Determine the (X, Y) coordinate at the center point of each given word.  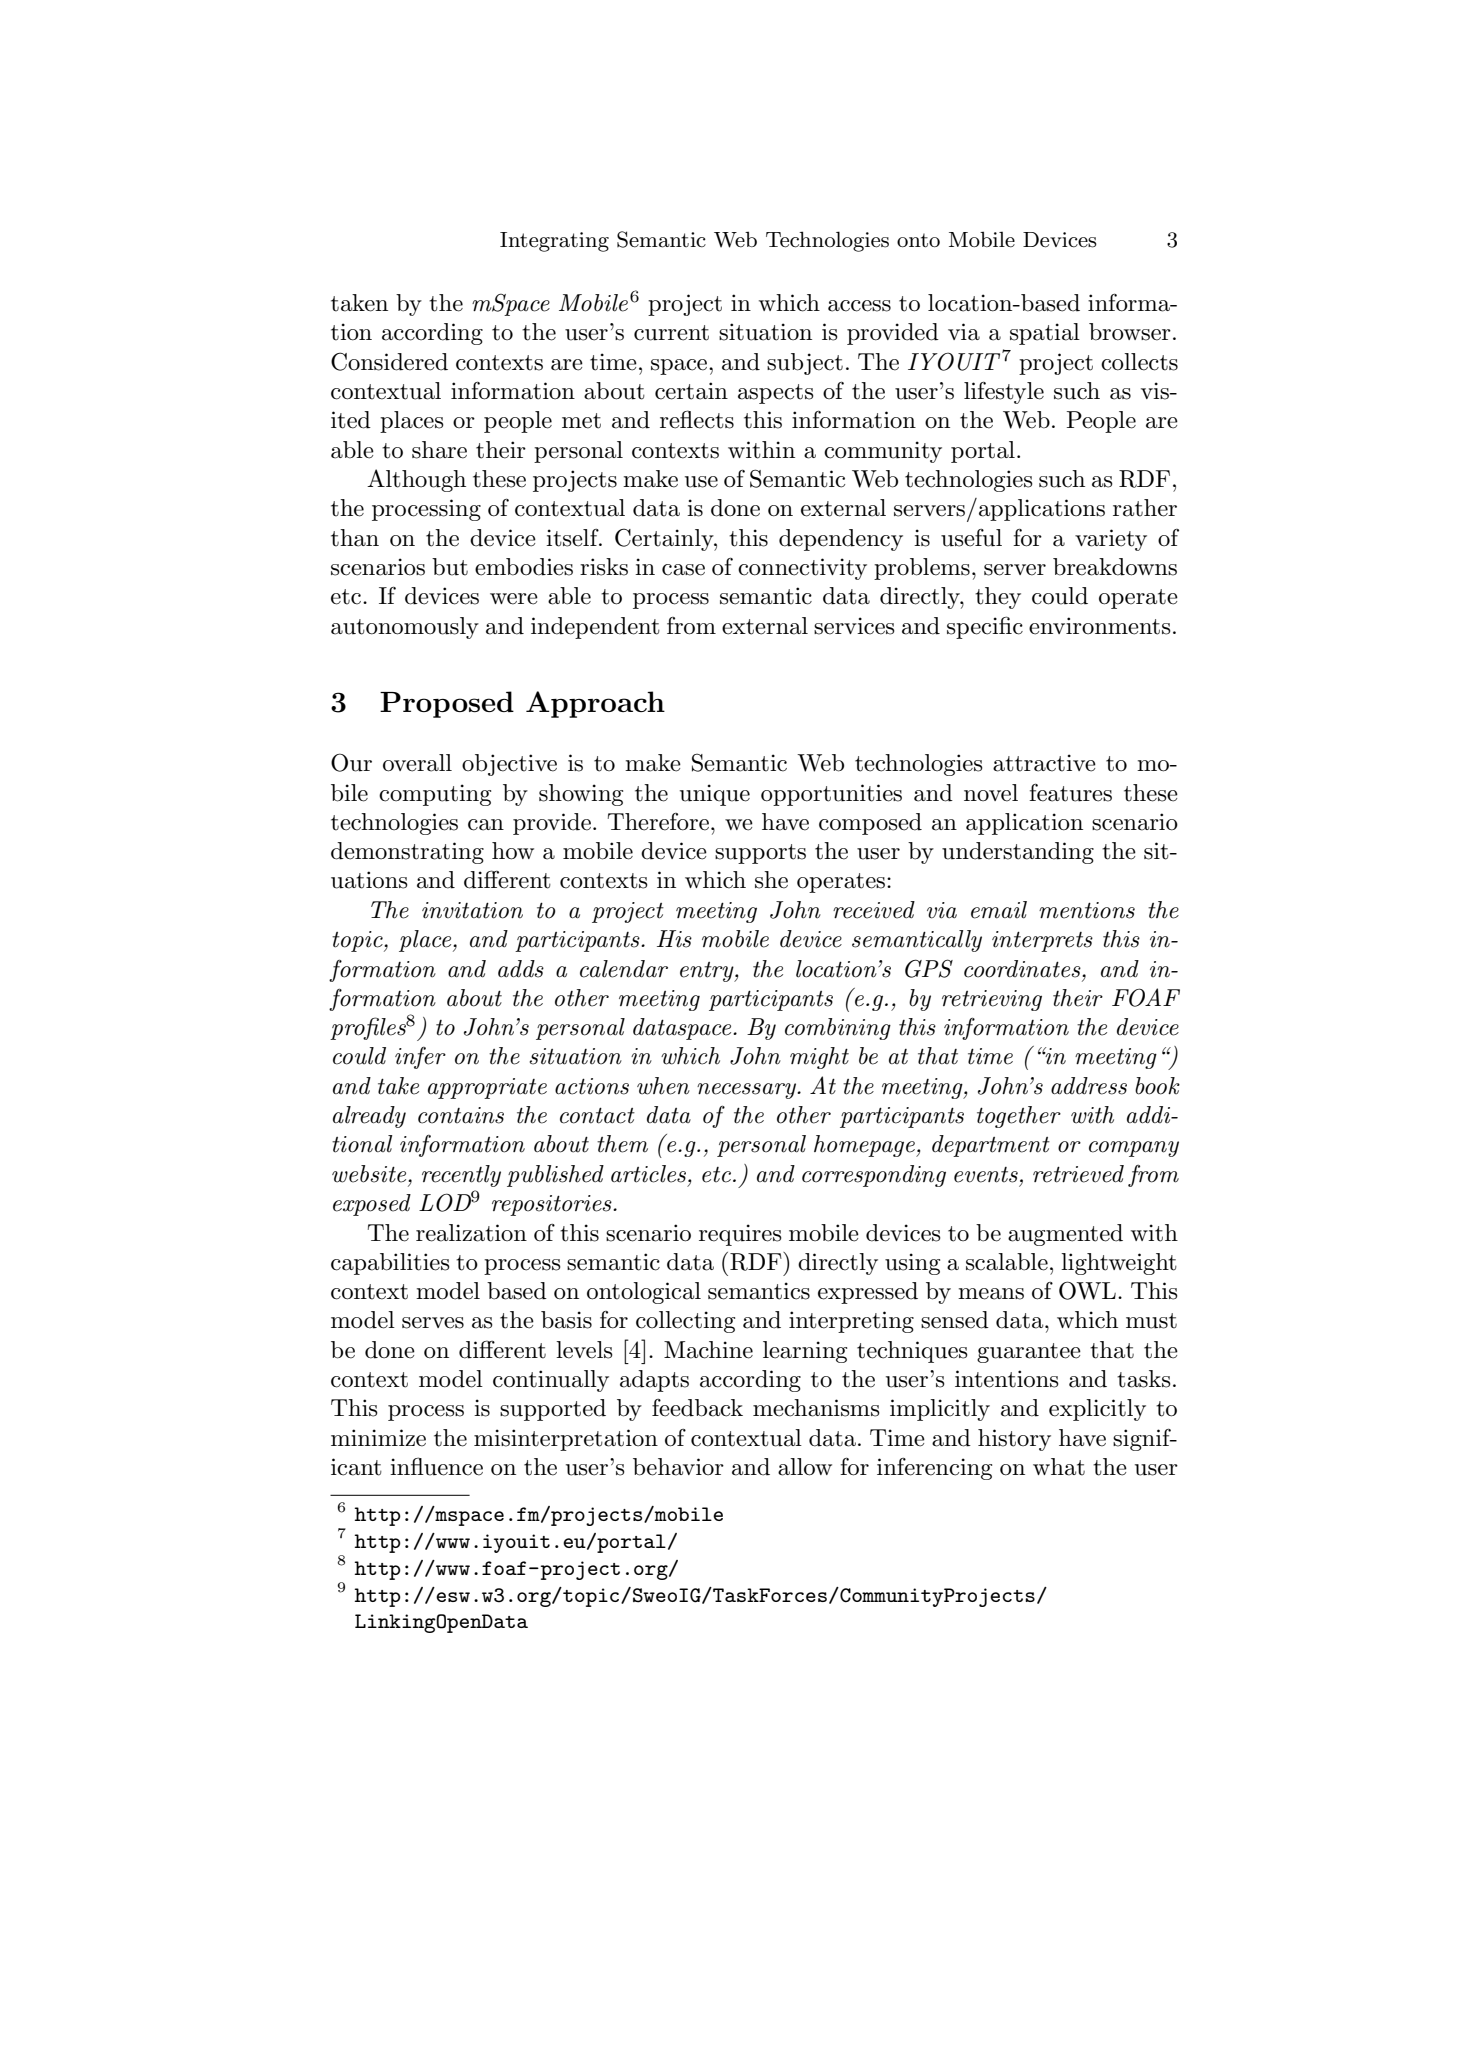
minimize (378, 1438)
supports (760, 854)
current (671, 333)
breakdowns (1115, 567)
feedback (697, 1408)
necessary (747, 1091)
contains (461, 1115)
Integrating (554, 242)
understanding (1018, 853)
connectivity (802, 569)
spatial (1045, 334)
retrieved (1078, 1174)
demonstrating (407, 853)
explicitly (1097, 1410)
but (450, 567)
